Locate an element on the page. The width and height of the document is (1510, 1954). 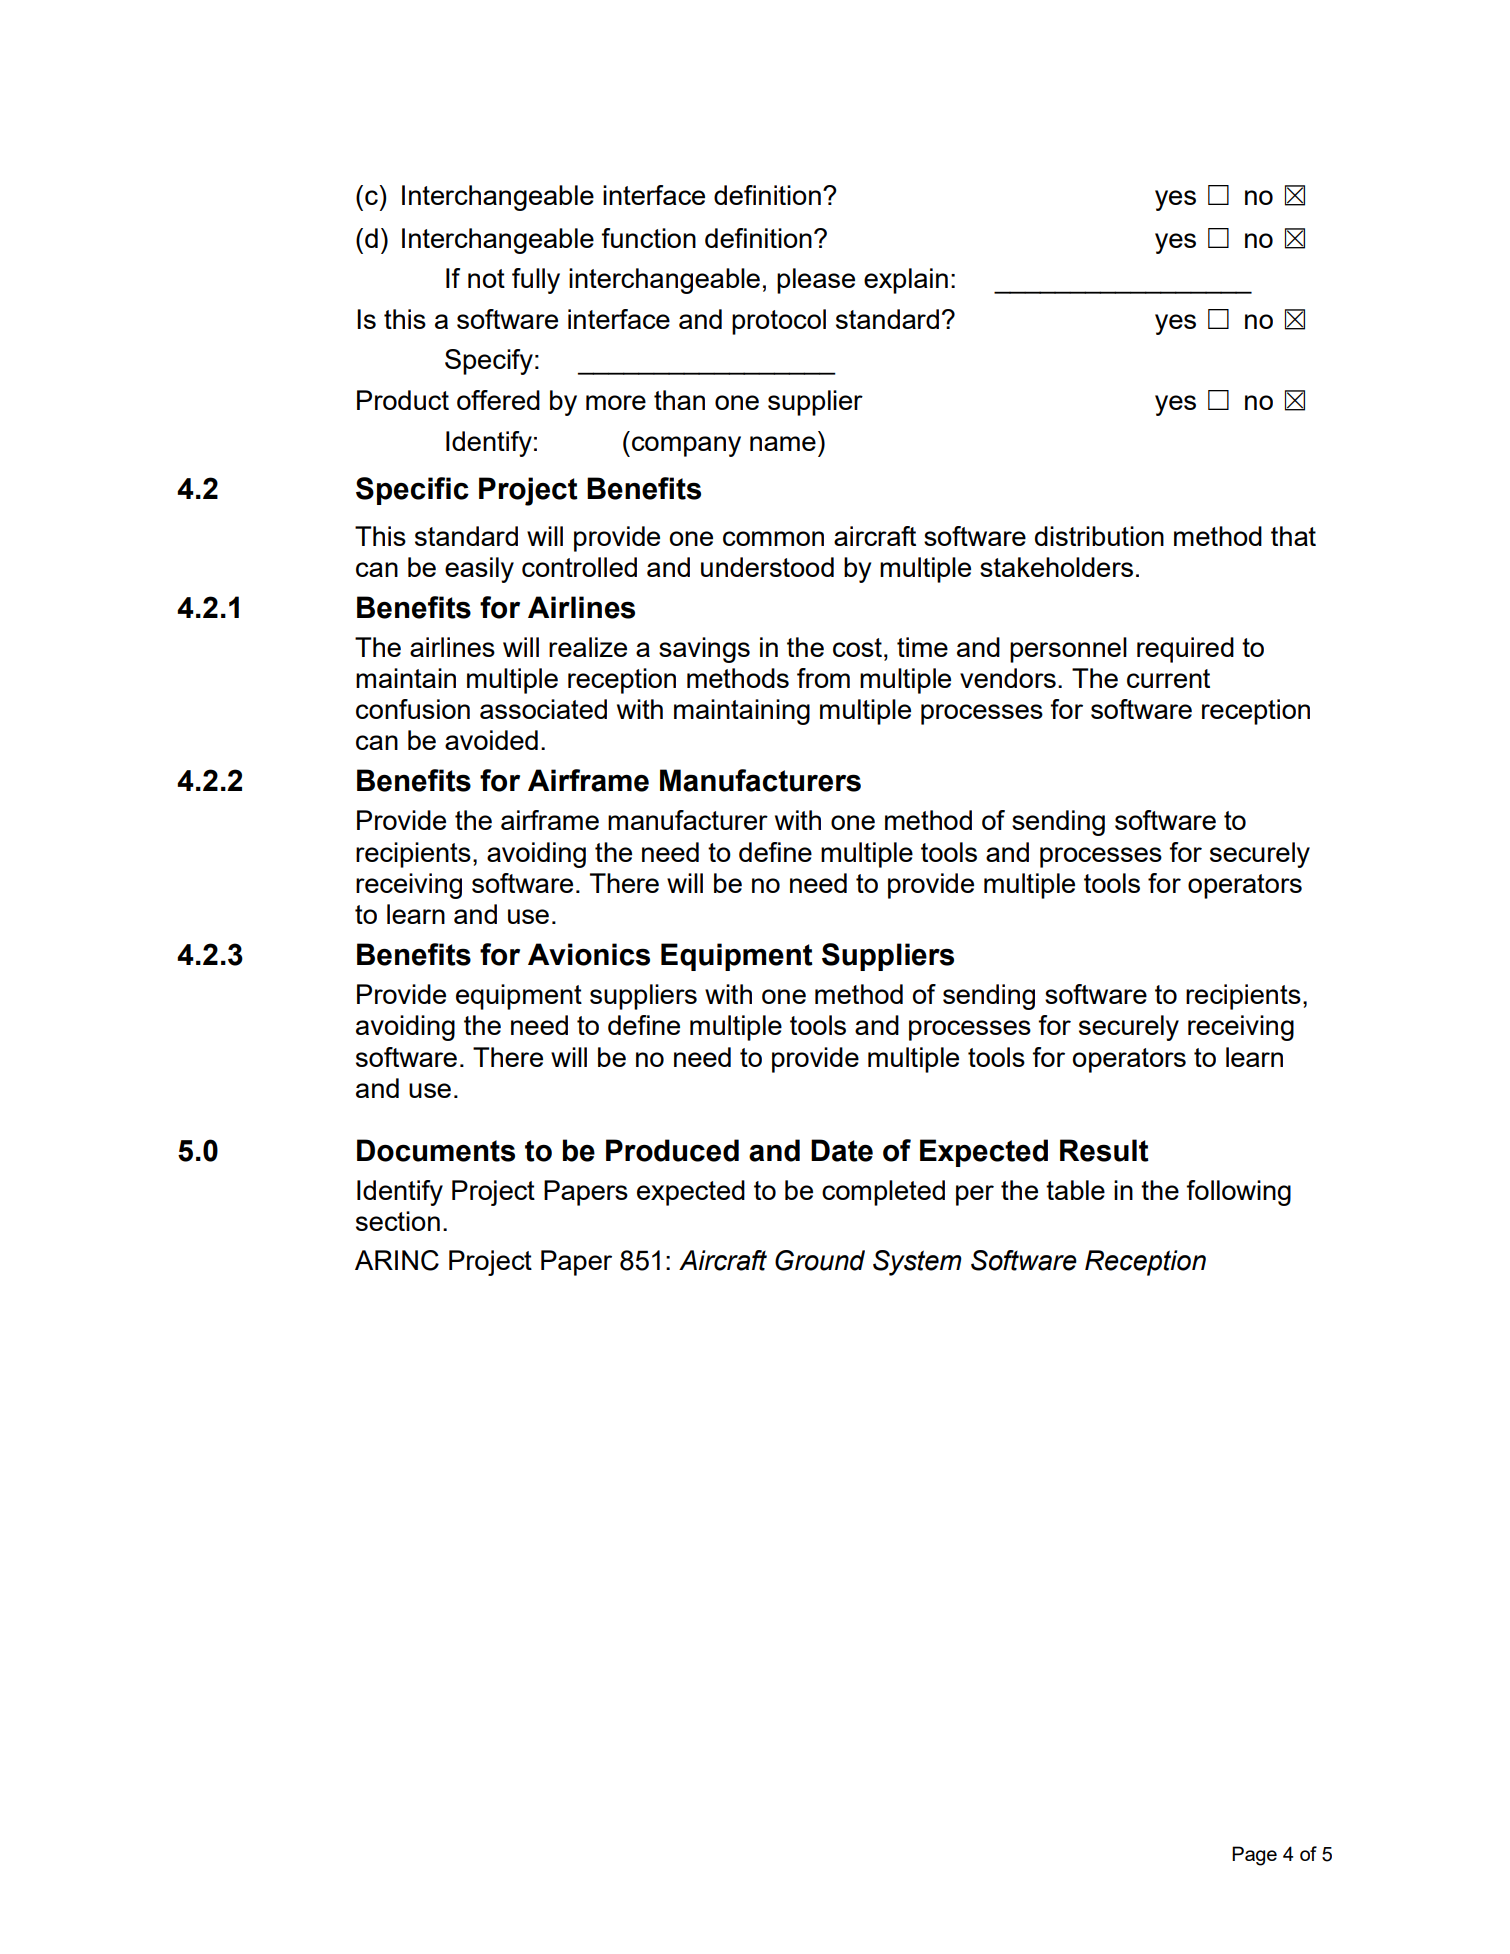
Date is located at coordinates (842, 1150).
